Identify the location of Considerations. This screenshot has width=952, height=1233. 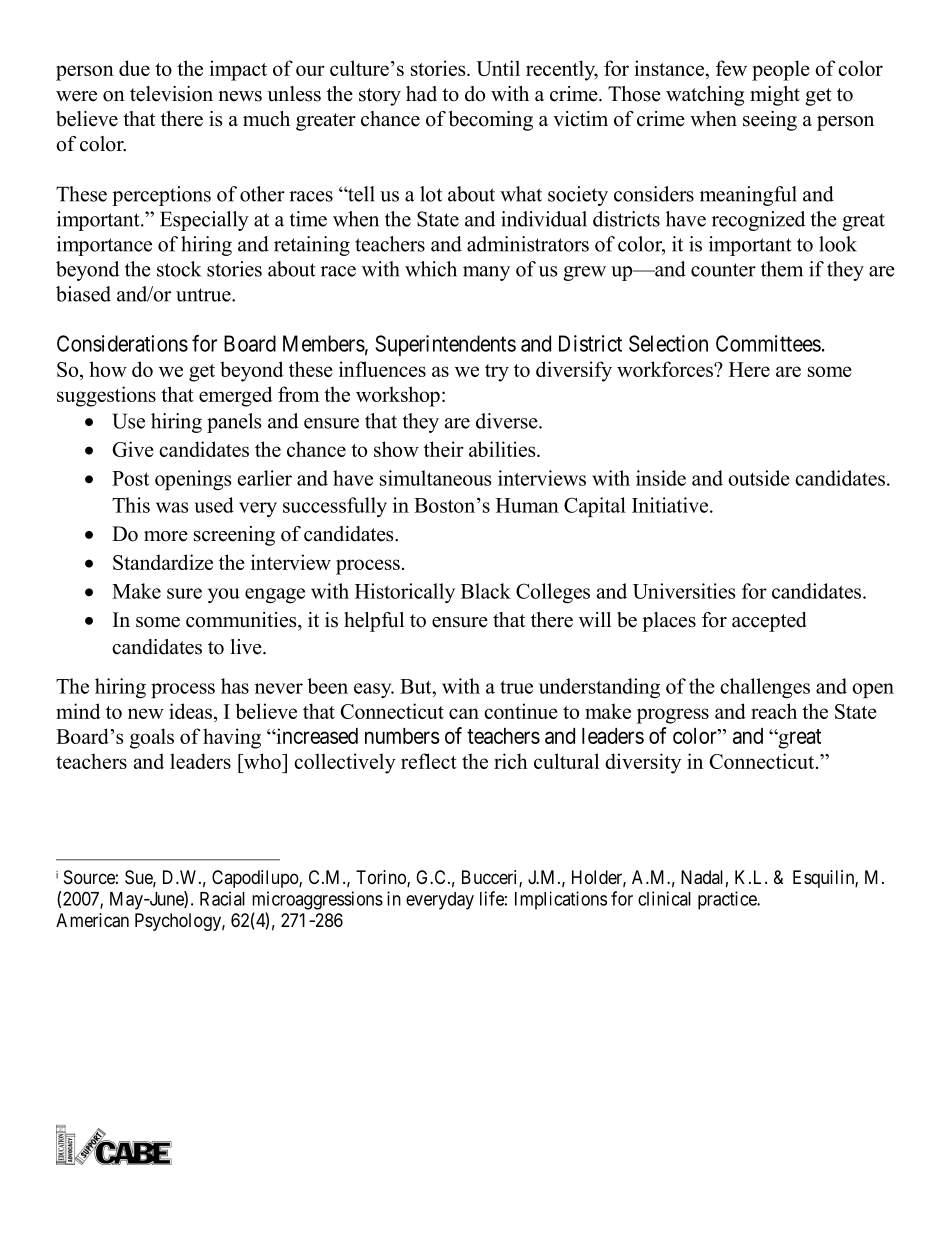
(122, 343).
